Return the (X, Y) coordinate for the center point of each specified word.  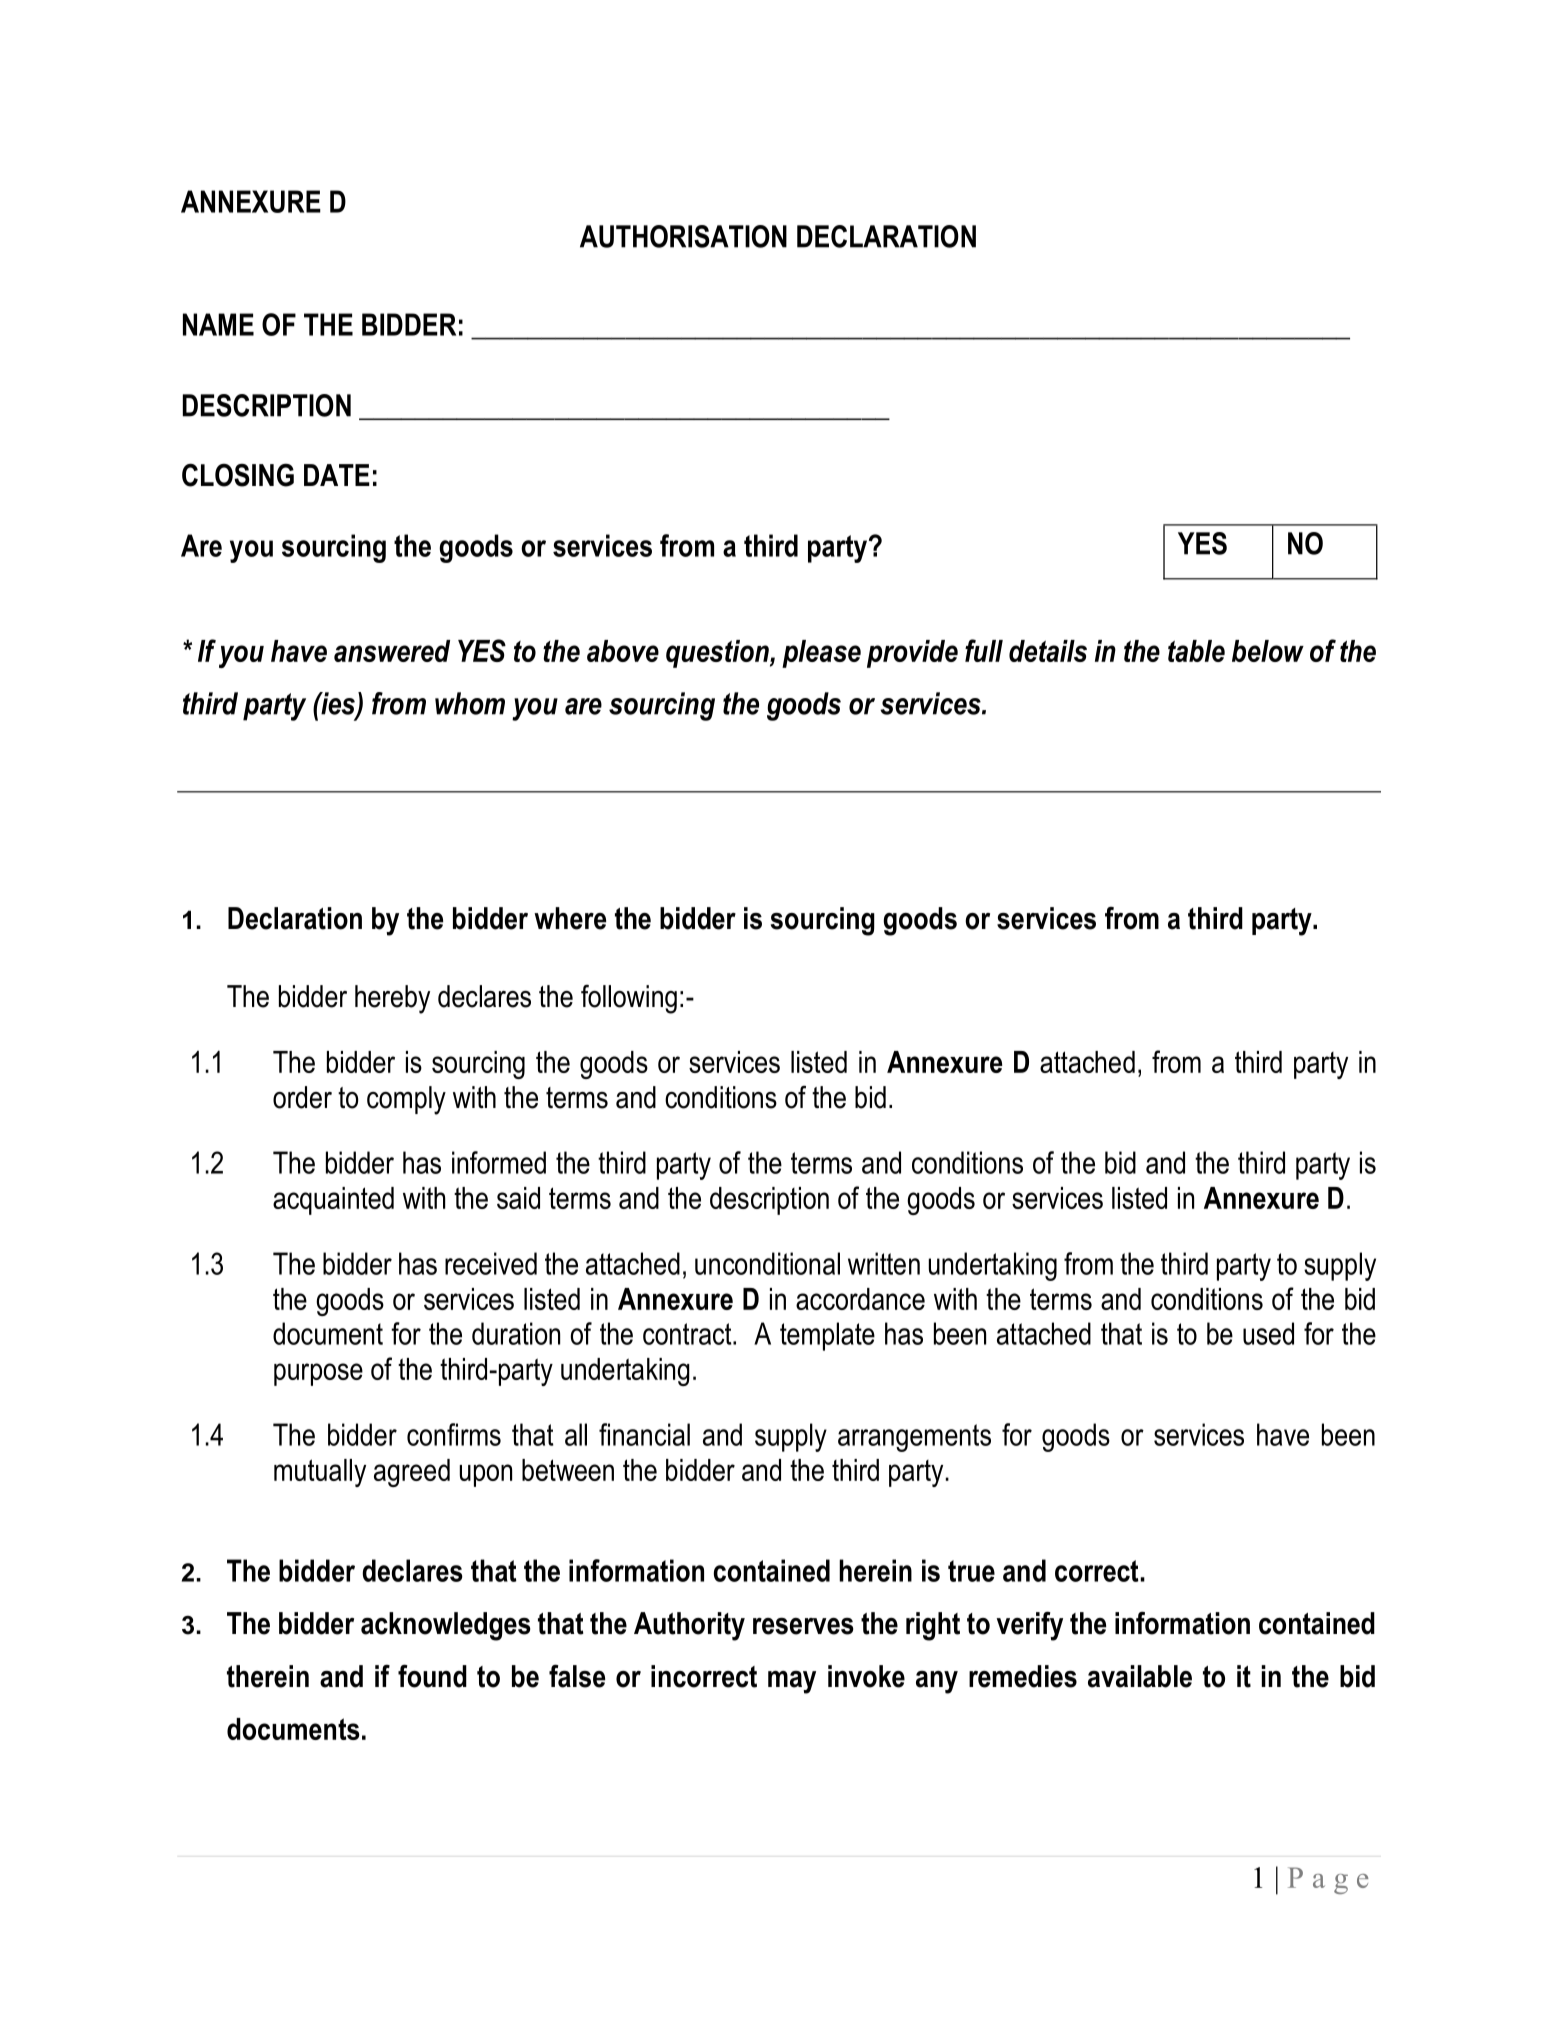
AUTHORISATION (683, 236)
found (432, 1676)
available (1140, 1676)
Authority (689, 1626)
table (1196, 651)
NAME (218, 324)
